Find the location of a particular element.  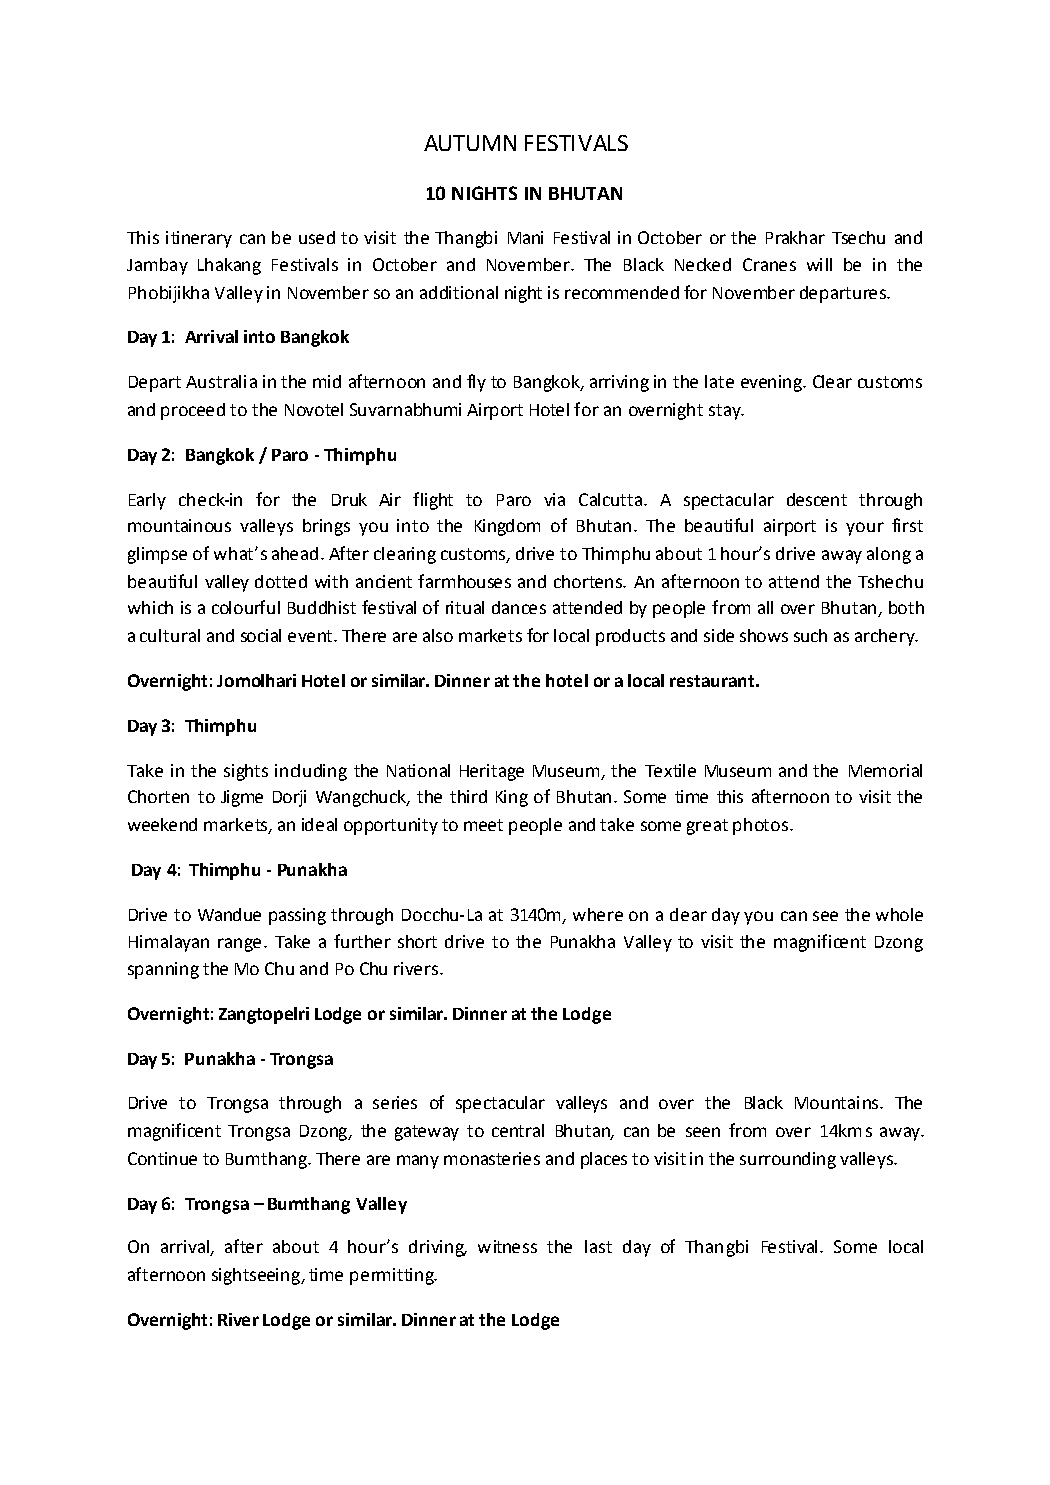

itinerary is located at coordinates (199, 239).
